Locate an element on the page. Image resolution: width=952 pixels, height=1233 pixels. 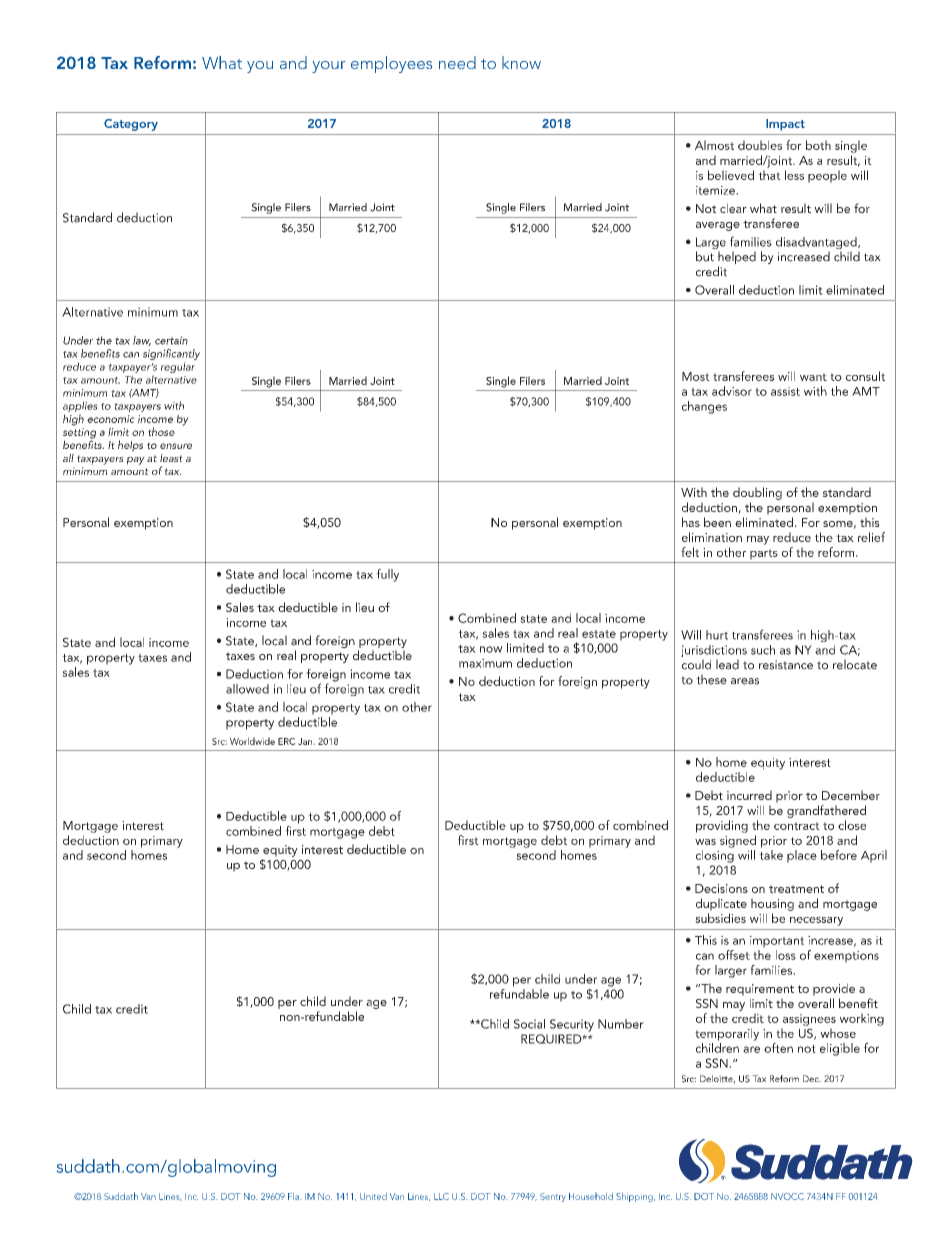
helped is located at coordinates (737, 257).
